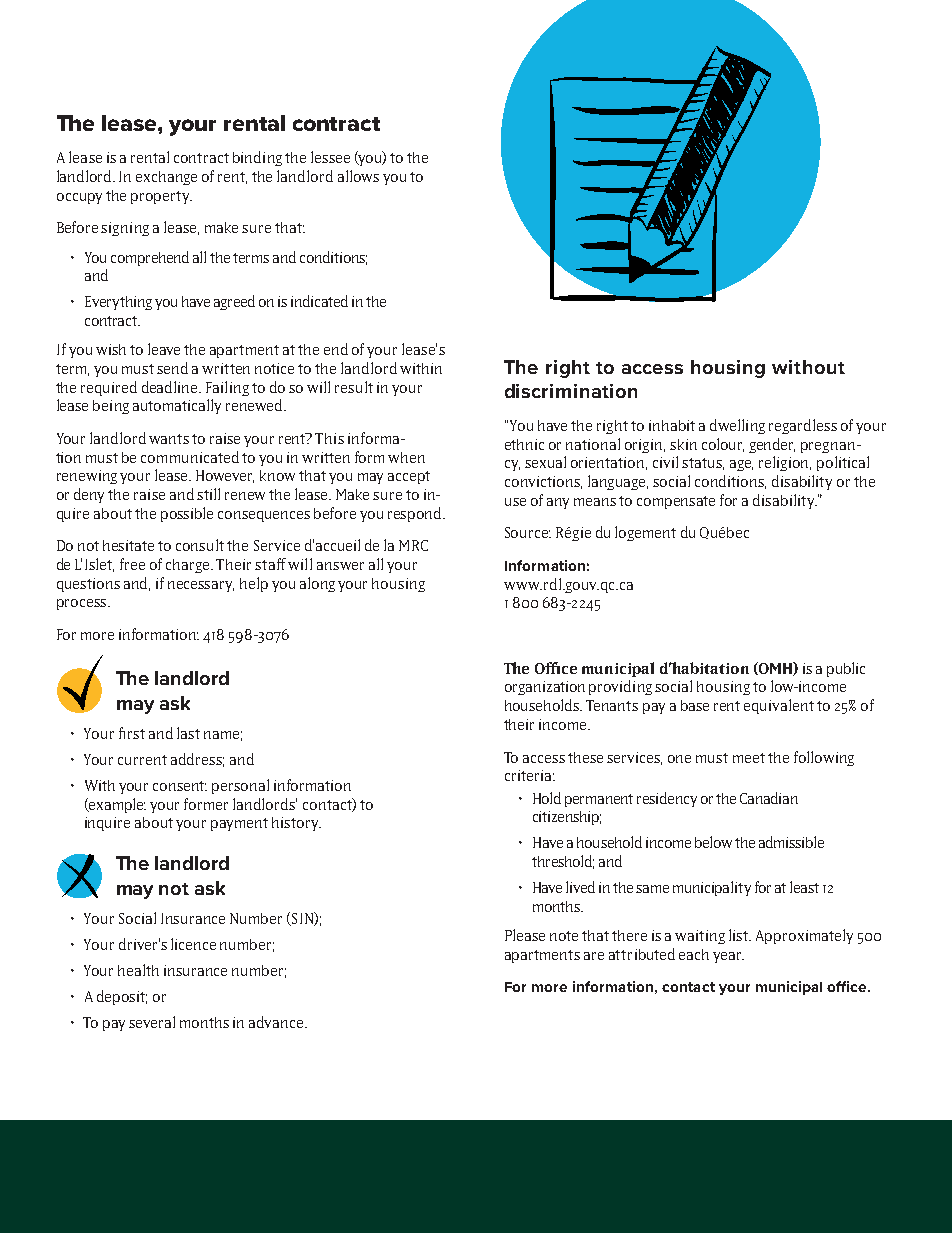 This screenshot has height=1233, width=952. I want to click on dwelling, so click(737, 426).
